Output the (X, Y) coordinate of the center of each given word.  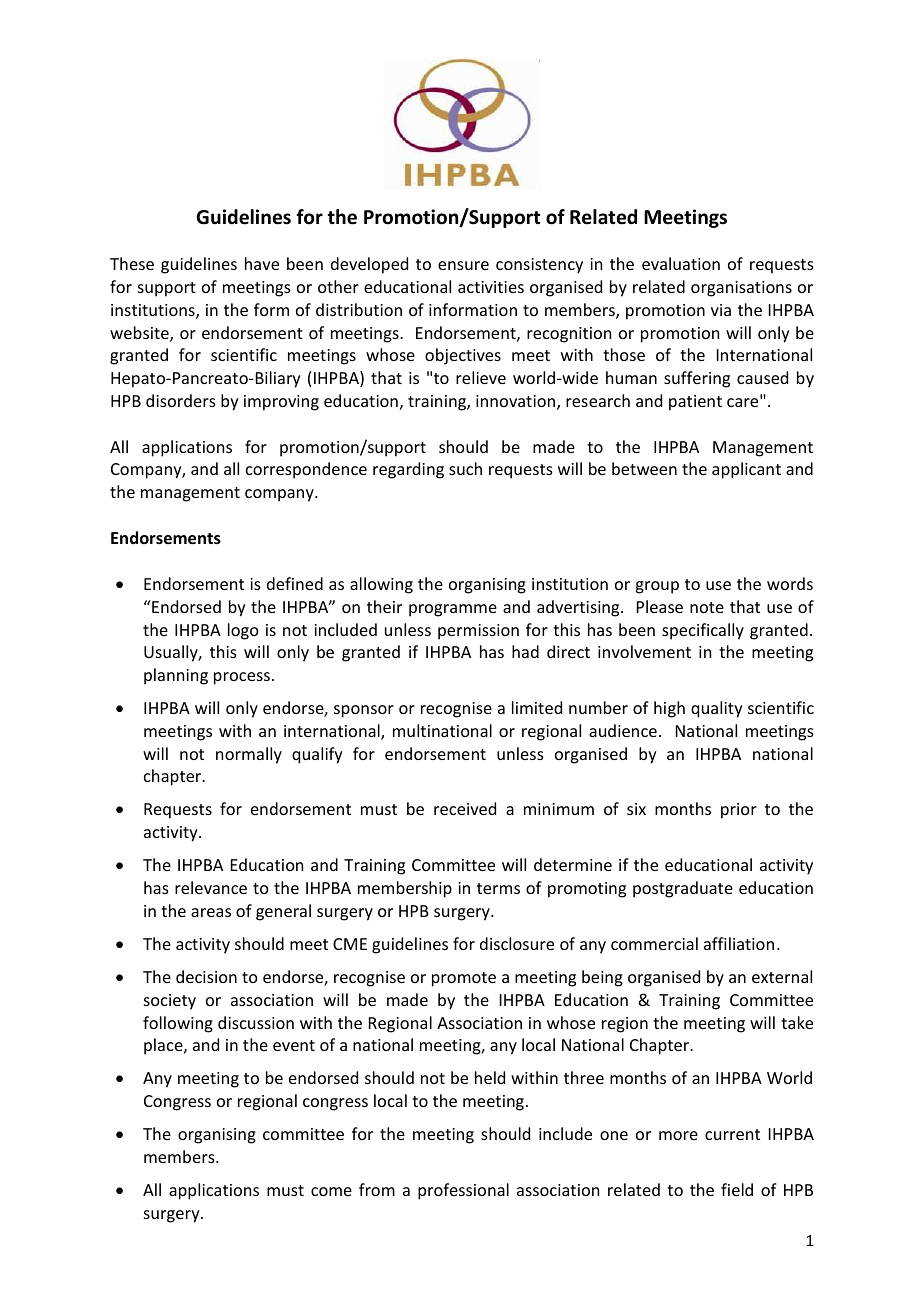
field (737, 1189)
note (707, 607)
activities (491, 287)
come (331, 1191)
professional (463, 1191)
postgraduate (683, 889)
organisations (741, 289)
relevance (211, 887)
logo (243, 631)
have (262, 263)
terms (498, 888)
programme (453, 610)
